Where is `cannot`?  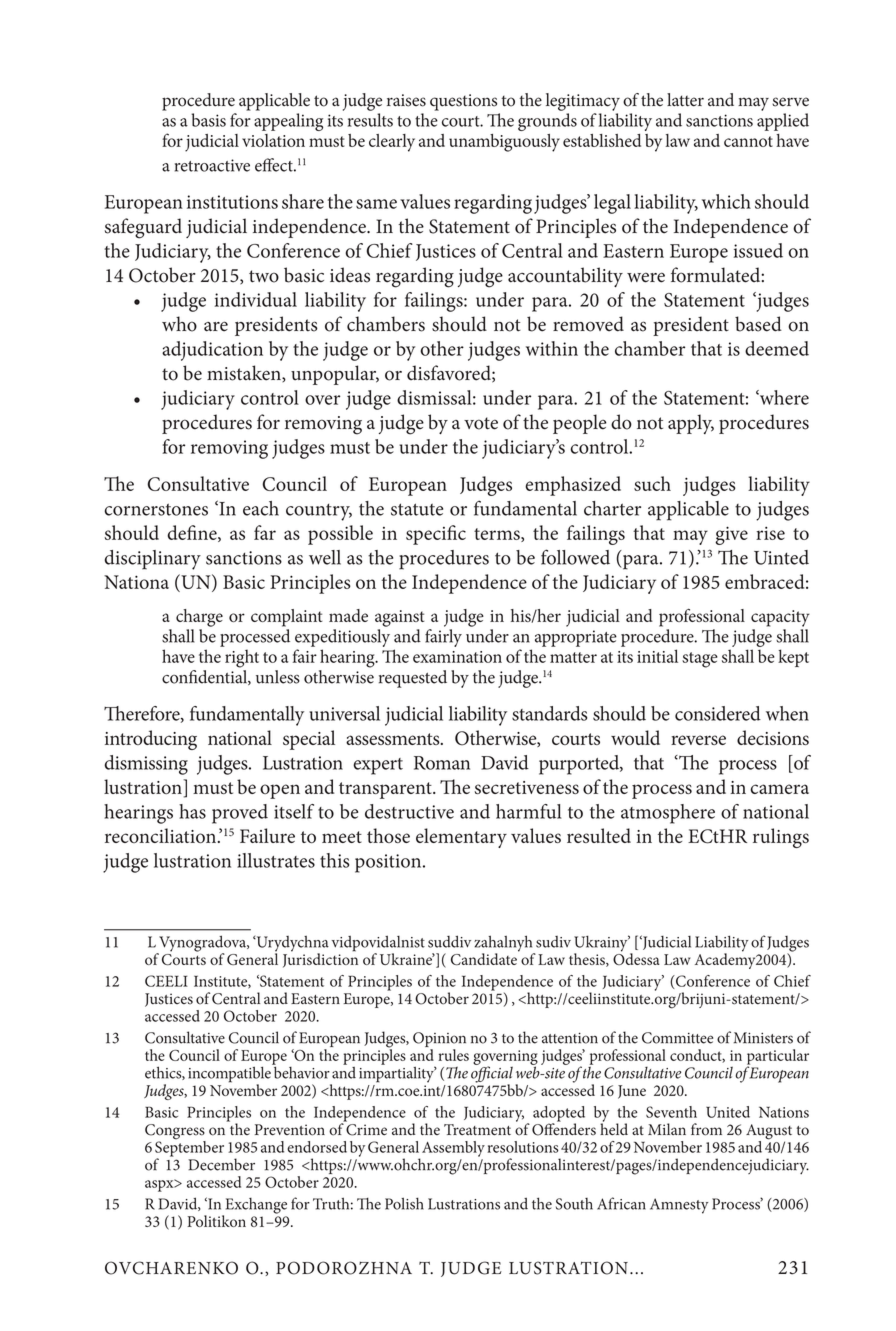 cannot is located at coordinates (748, 141).
